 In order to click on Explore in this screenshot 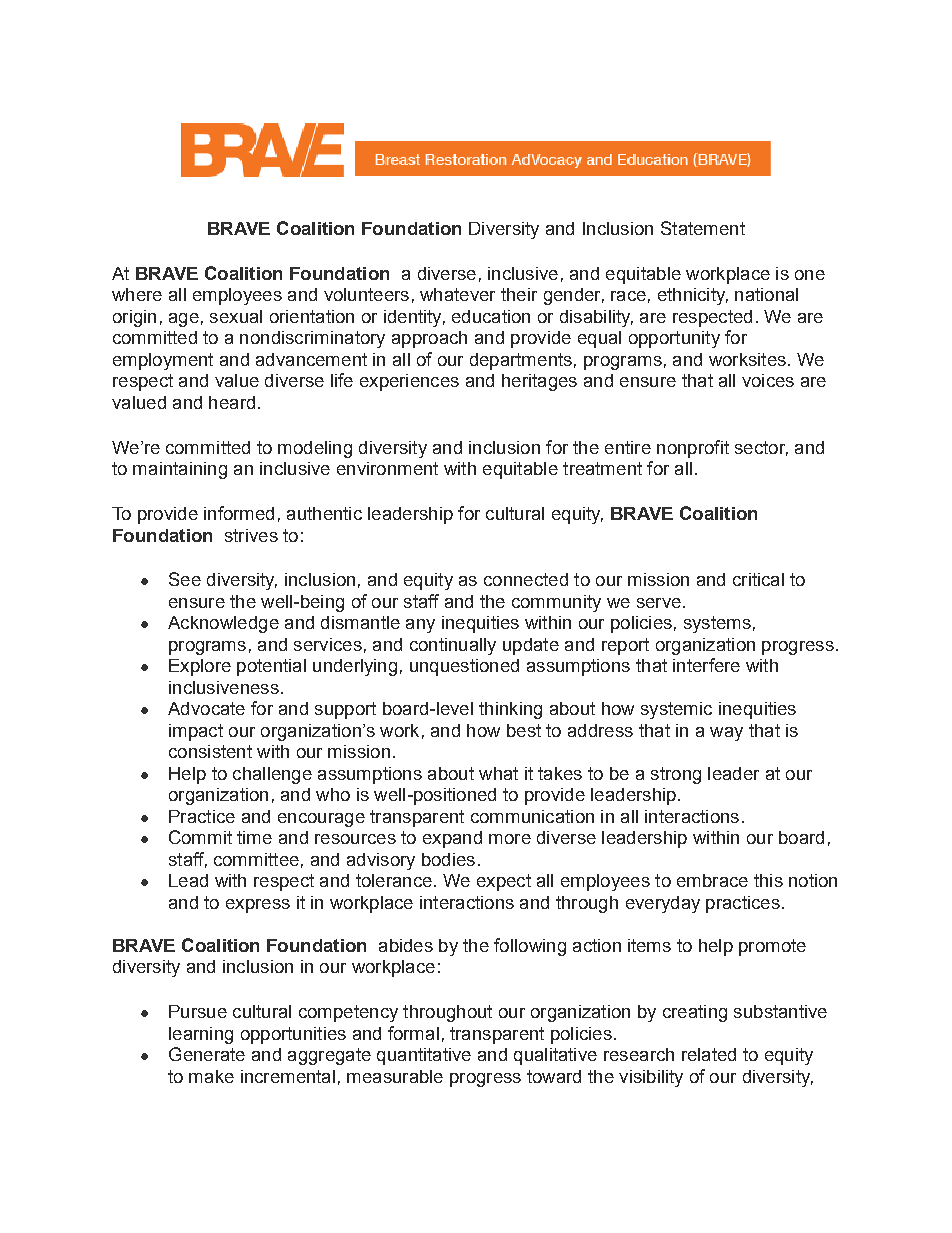, I will do `click(200, 667)`.
